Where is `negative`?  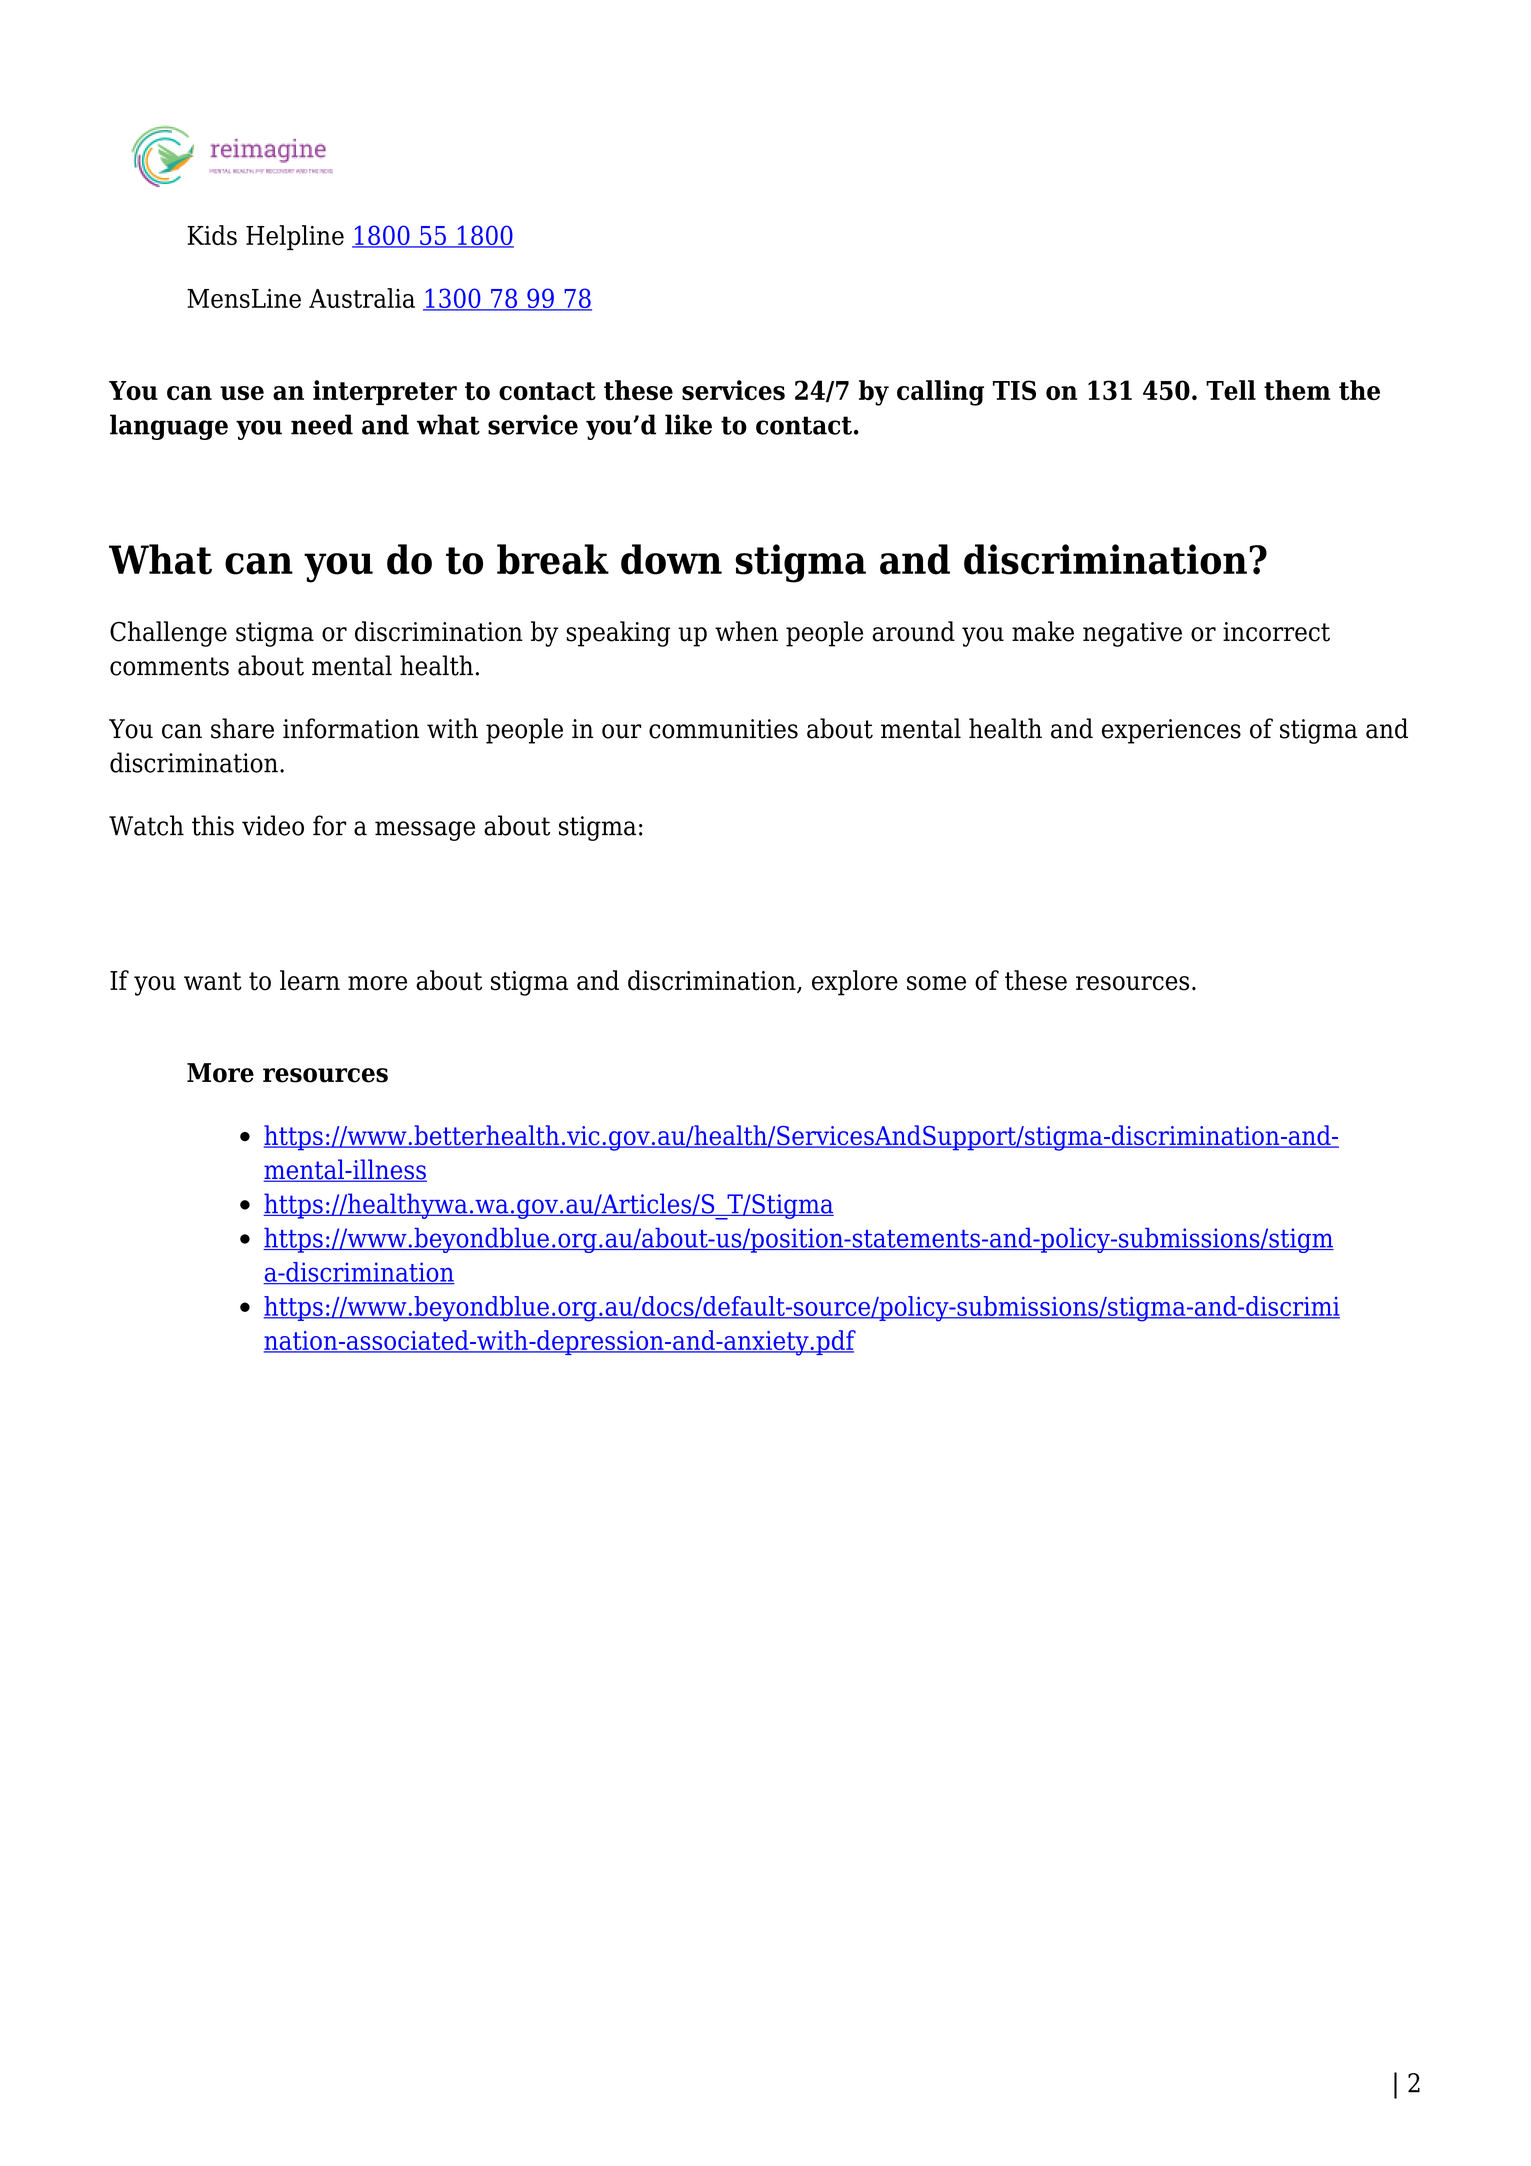 negative is located at coordinates (1132, 634).
